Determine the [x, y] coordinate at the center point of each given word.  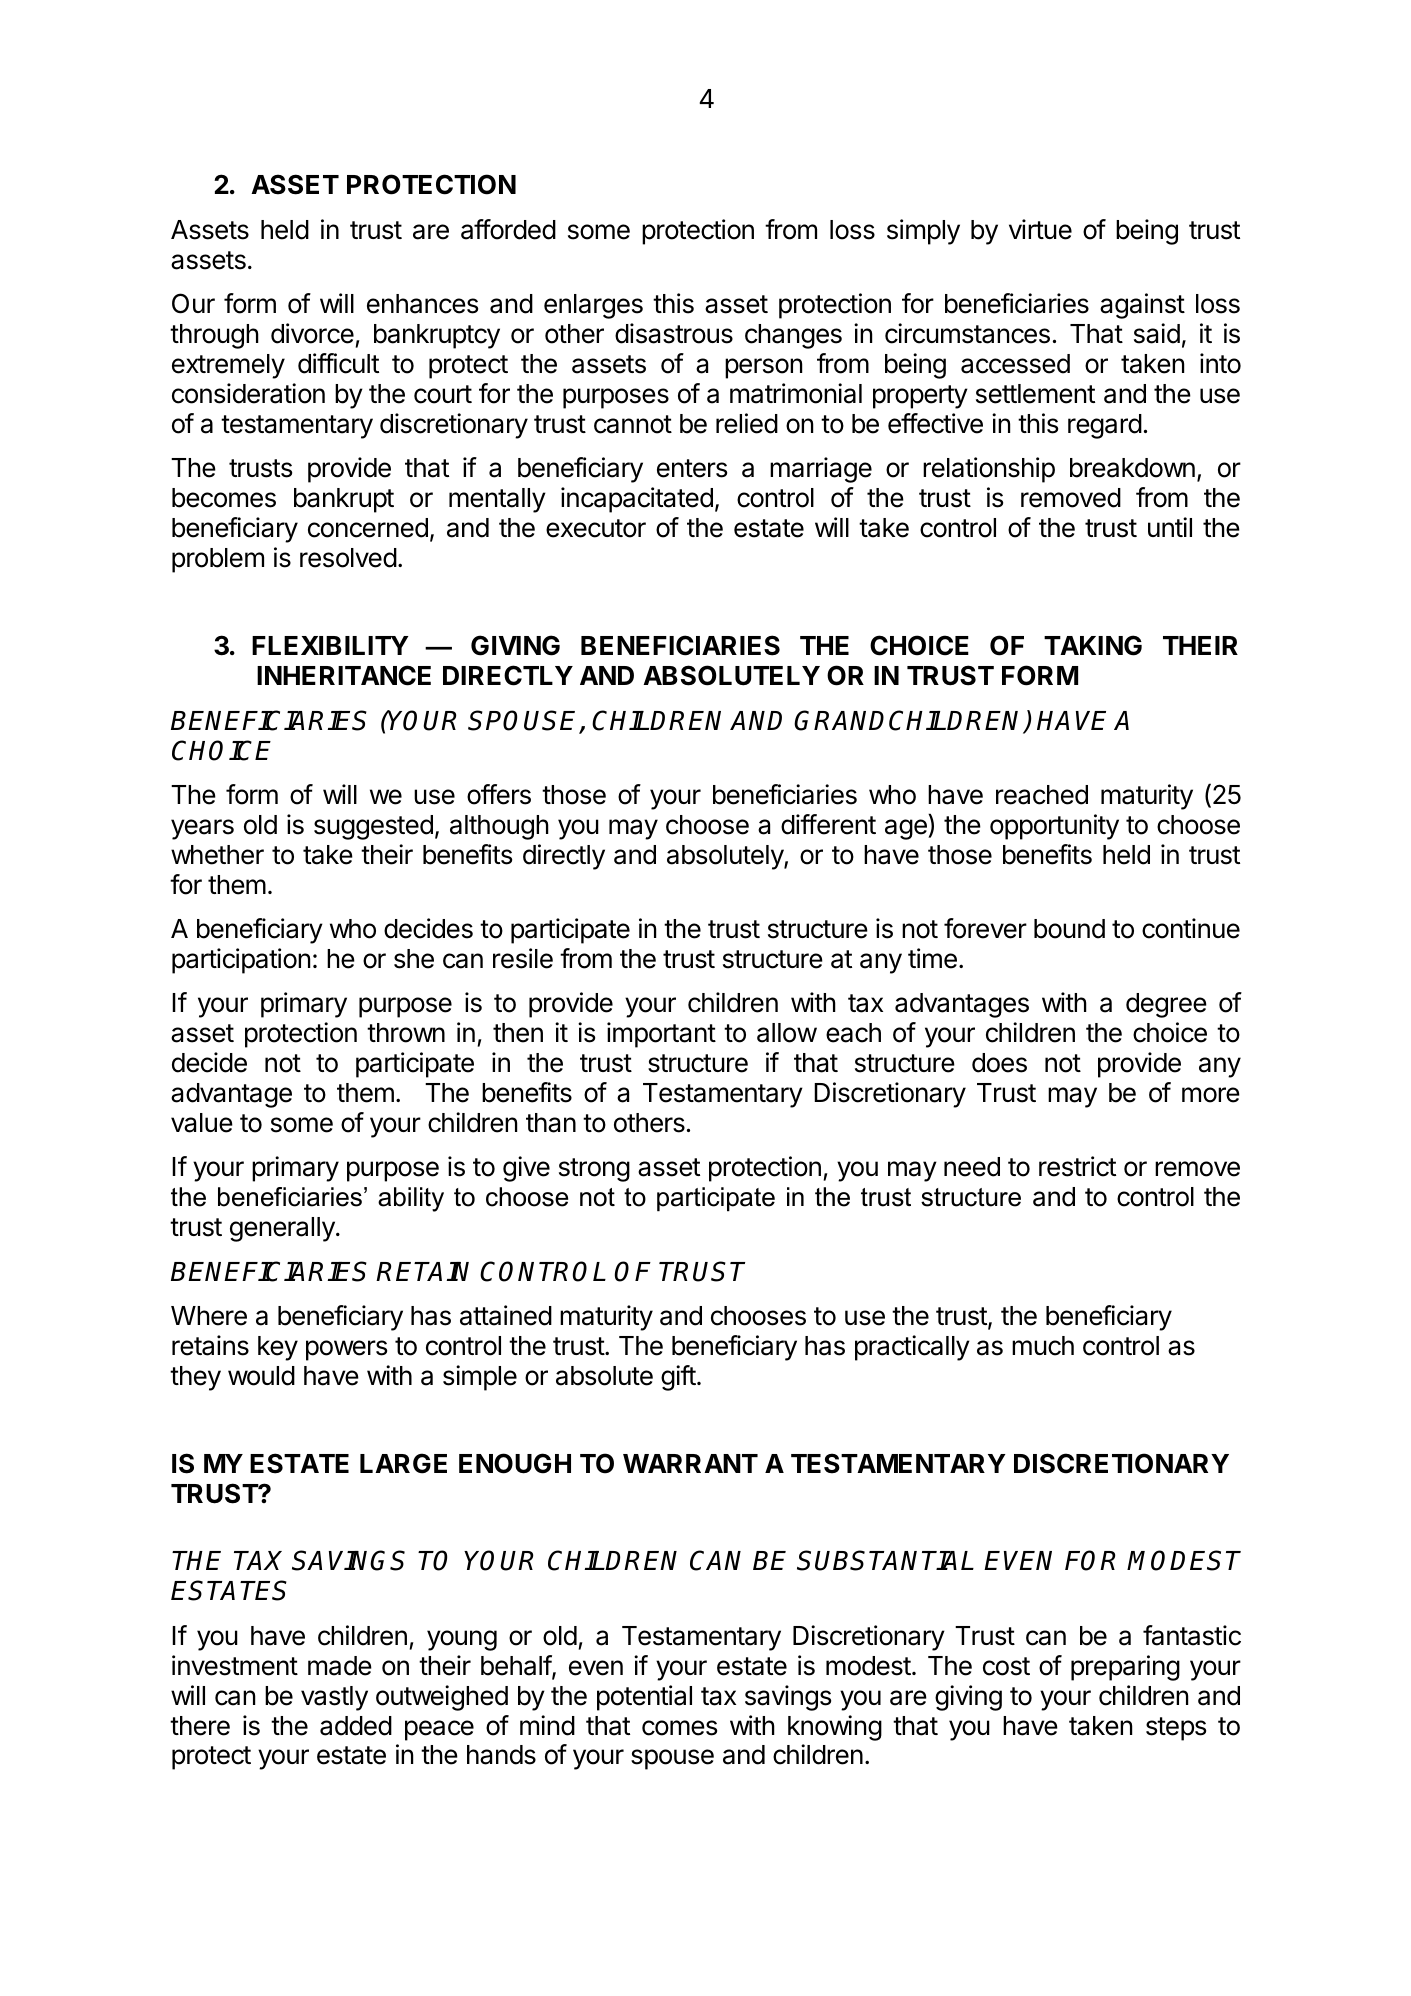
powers [346, 1350]
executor [596, 528]
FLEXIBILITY [330, 645]
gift [678, 1378]
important [661, 1035]
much [1043, 1346]
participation [241, 961]
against [1142, 306]
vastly [334, 1698]
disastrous [674, 333]
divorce [312, 333]
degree [1166, 1005]
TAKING [1093, 645]
